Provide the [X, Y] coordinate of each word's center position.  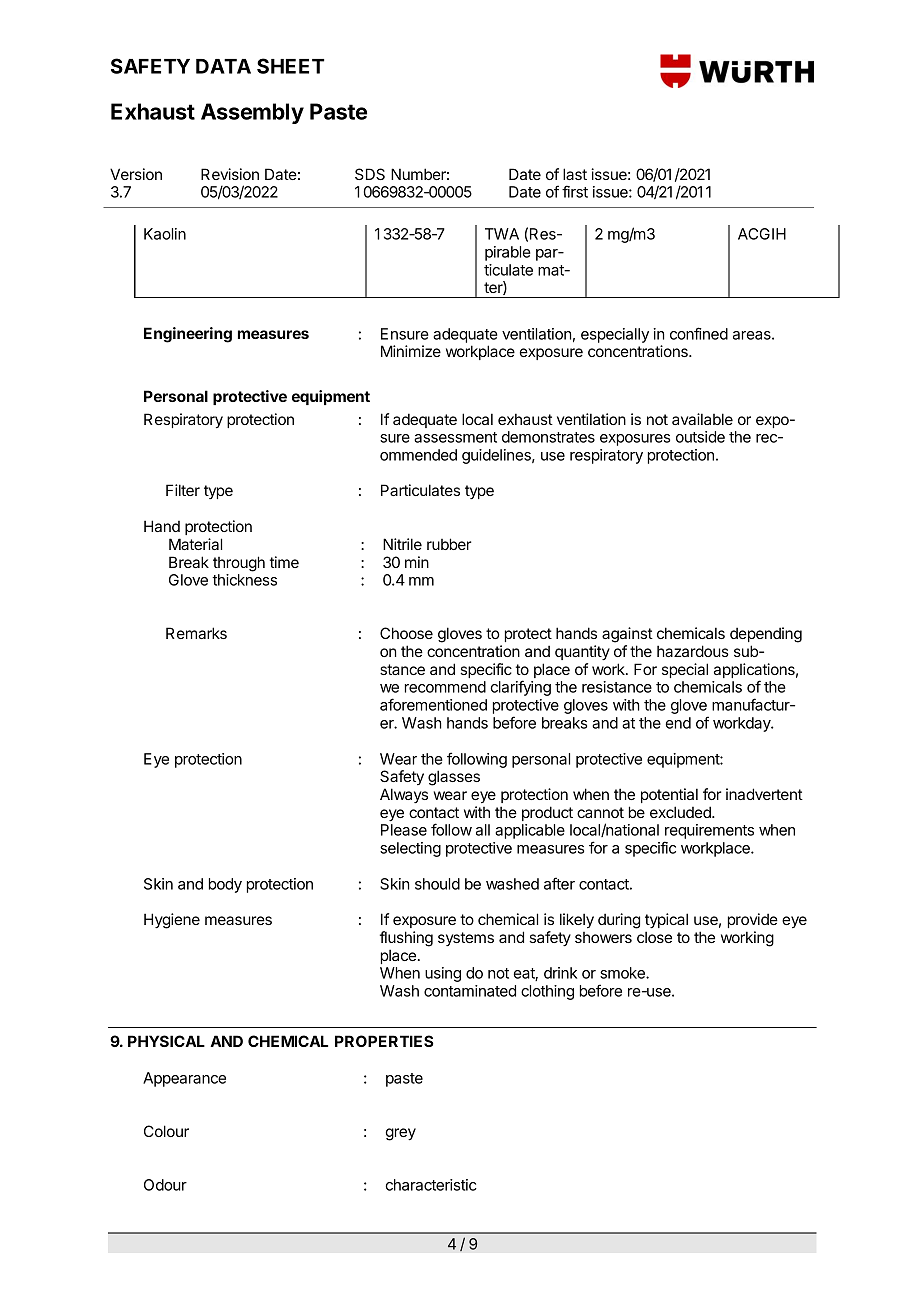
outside [700, 437]
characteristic [431, 1185]
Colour [166, 1131]
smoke [623, 973]
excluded [681, 812]
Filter [183, 490]
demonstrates [548, 437]
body [225, 885]
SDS [370, 174]
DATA [223, 66]
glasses [454, 778]
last [575, 174]
